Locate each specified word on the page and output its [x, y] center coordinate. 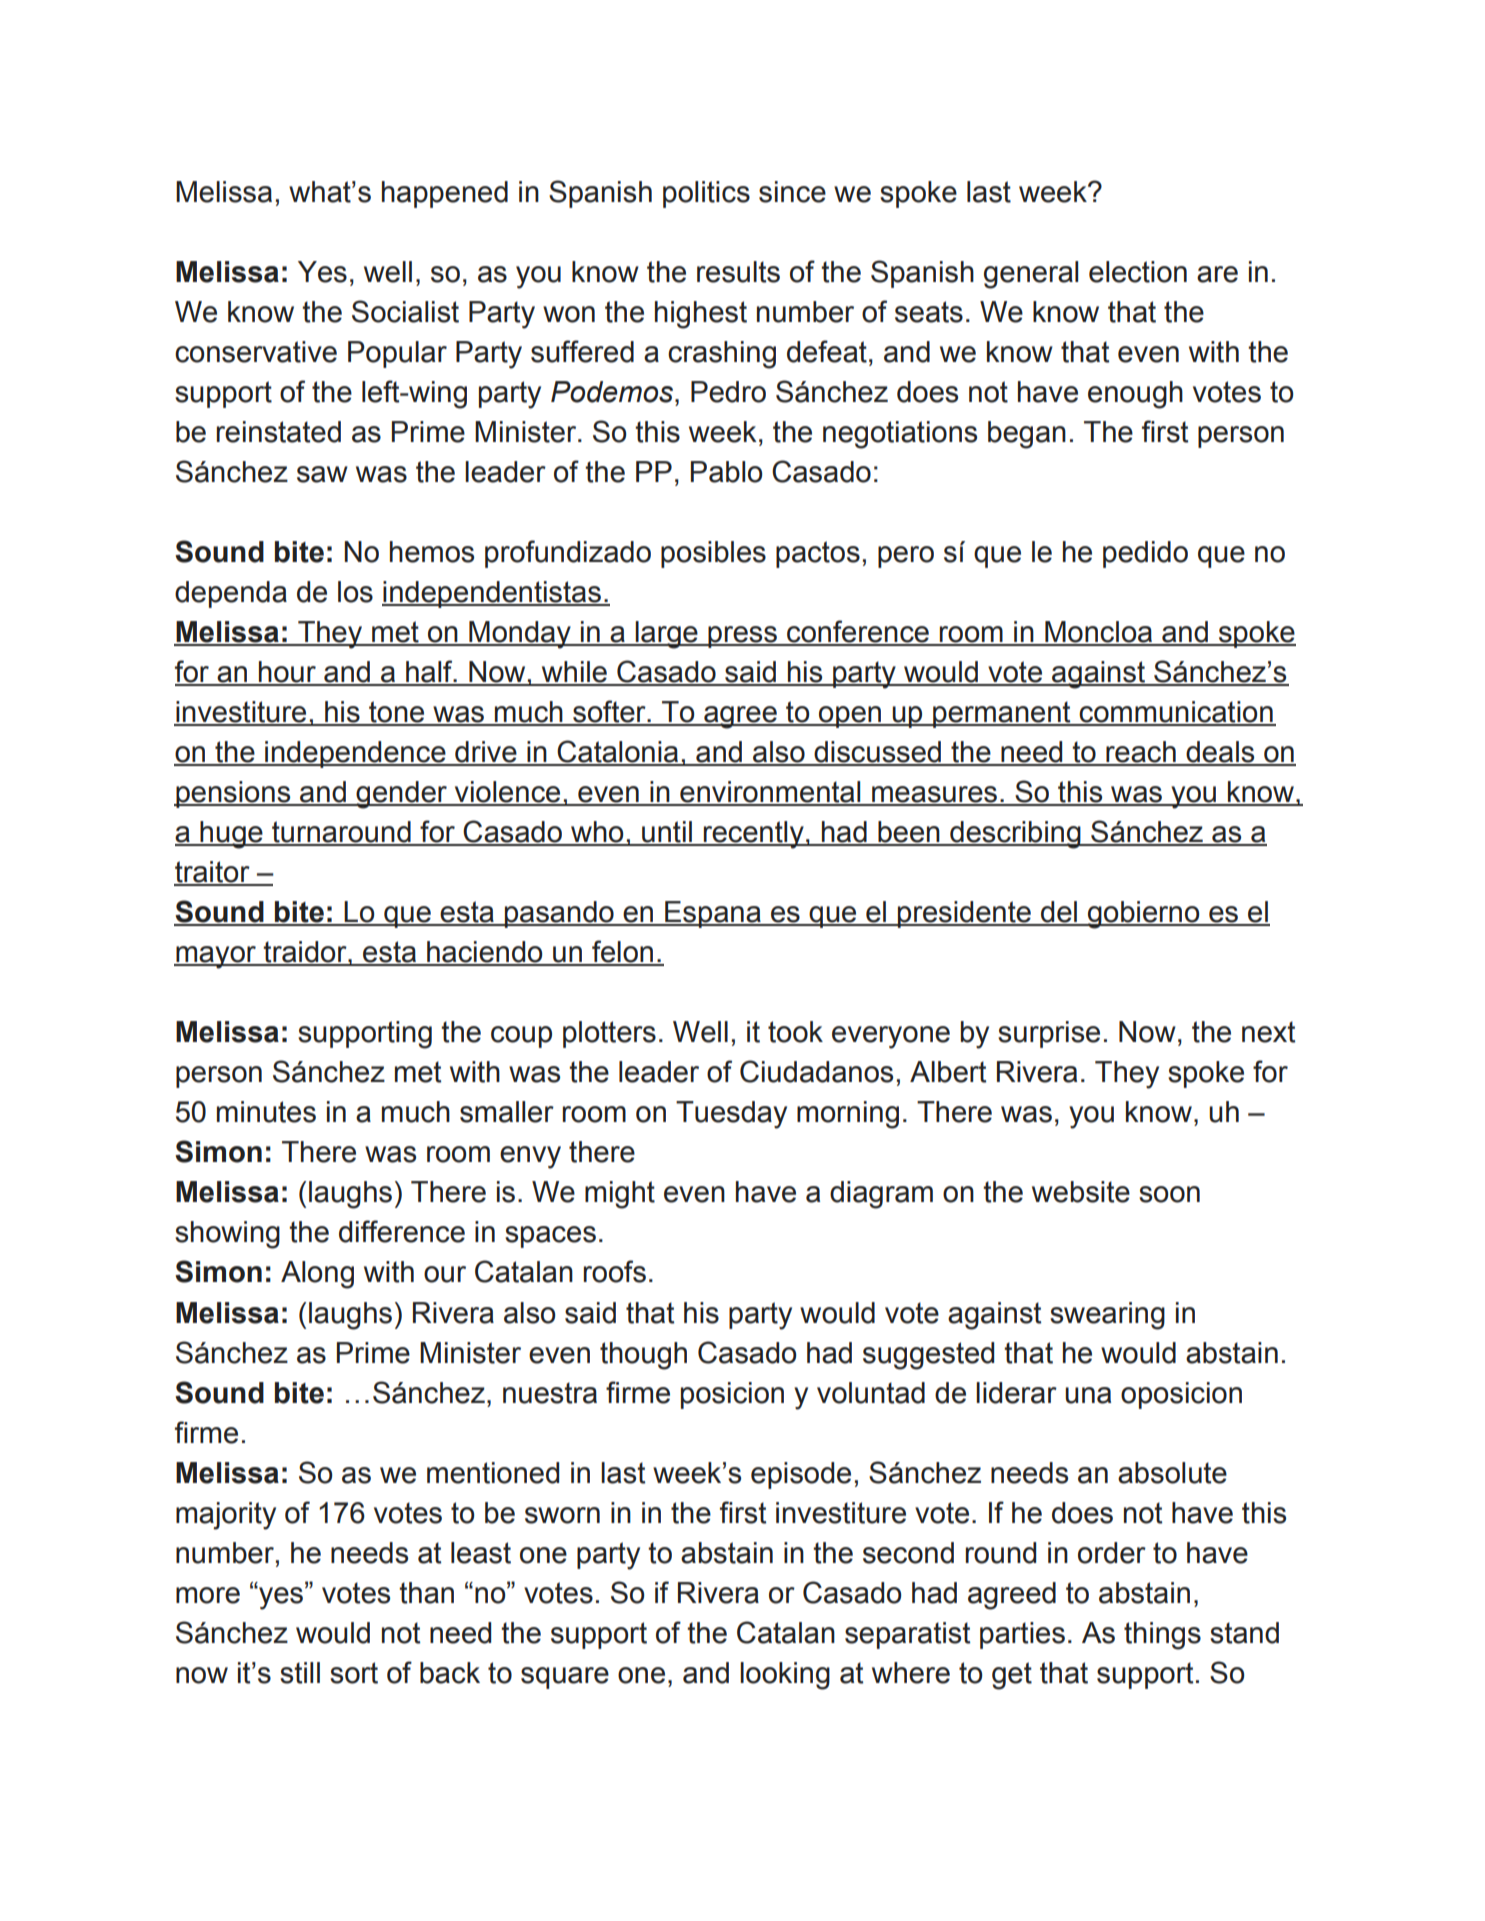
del [1059, 913]
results [738, 272]
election [1138, 272]
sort [354, 1673]
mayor [216, 957]
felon [623, 952]
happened [445, 194]
